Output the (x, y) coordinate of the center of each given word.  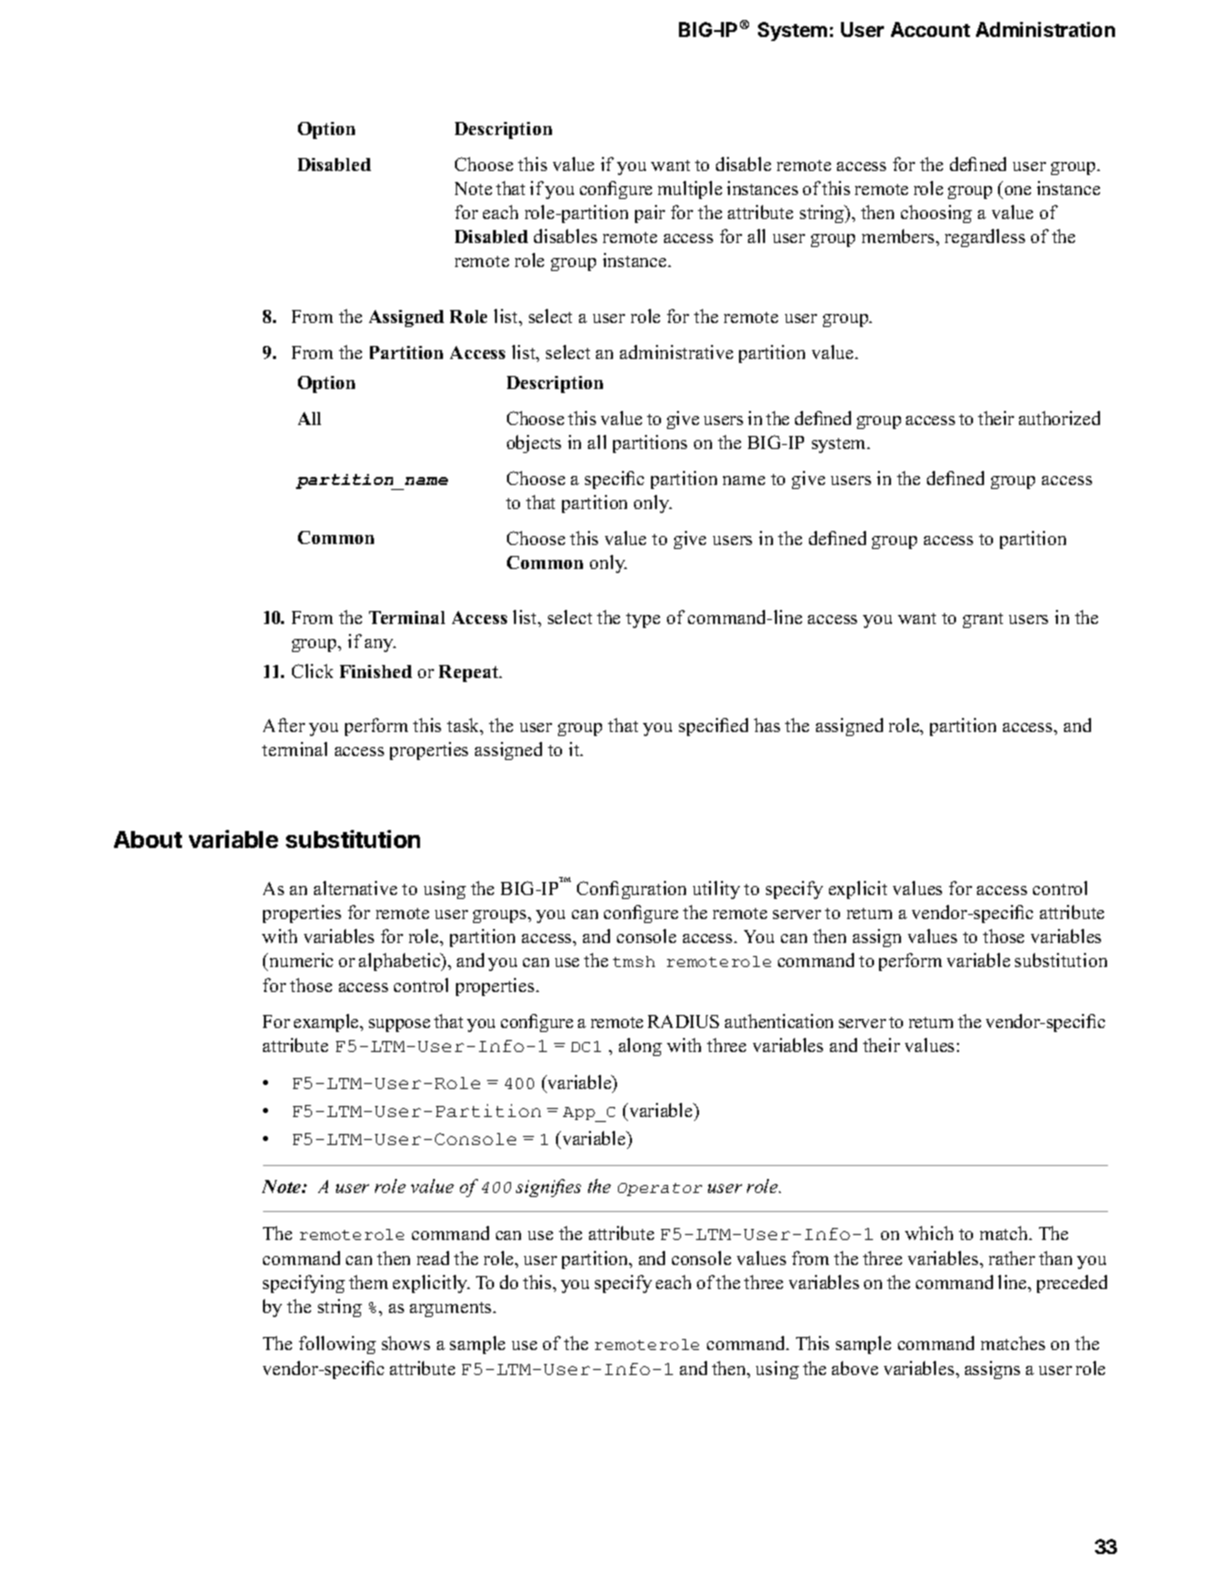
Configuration (631, 890)
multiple (690, 190)
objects (534, 444)
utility (716, 890)
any (380, 645)
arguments (452, 1309)
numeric (300, 962)
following (337, 1345)
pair (650, 214)
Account (930, 29)
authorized (1059, 418)
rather (1012, 1258)
